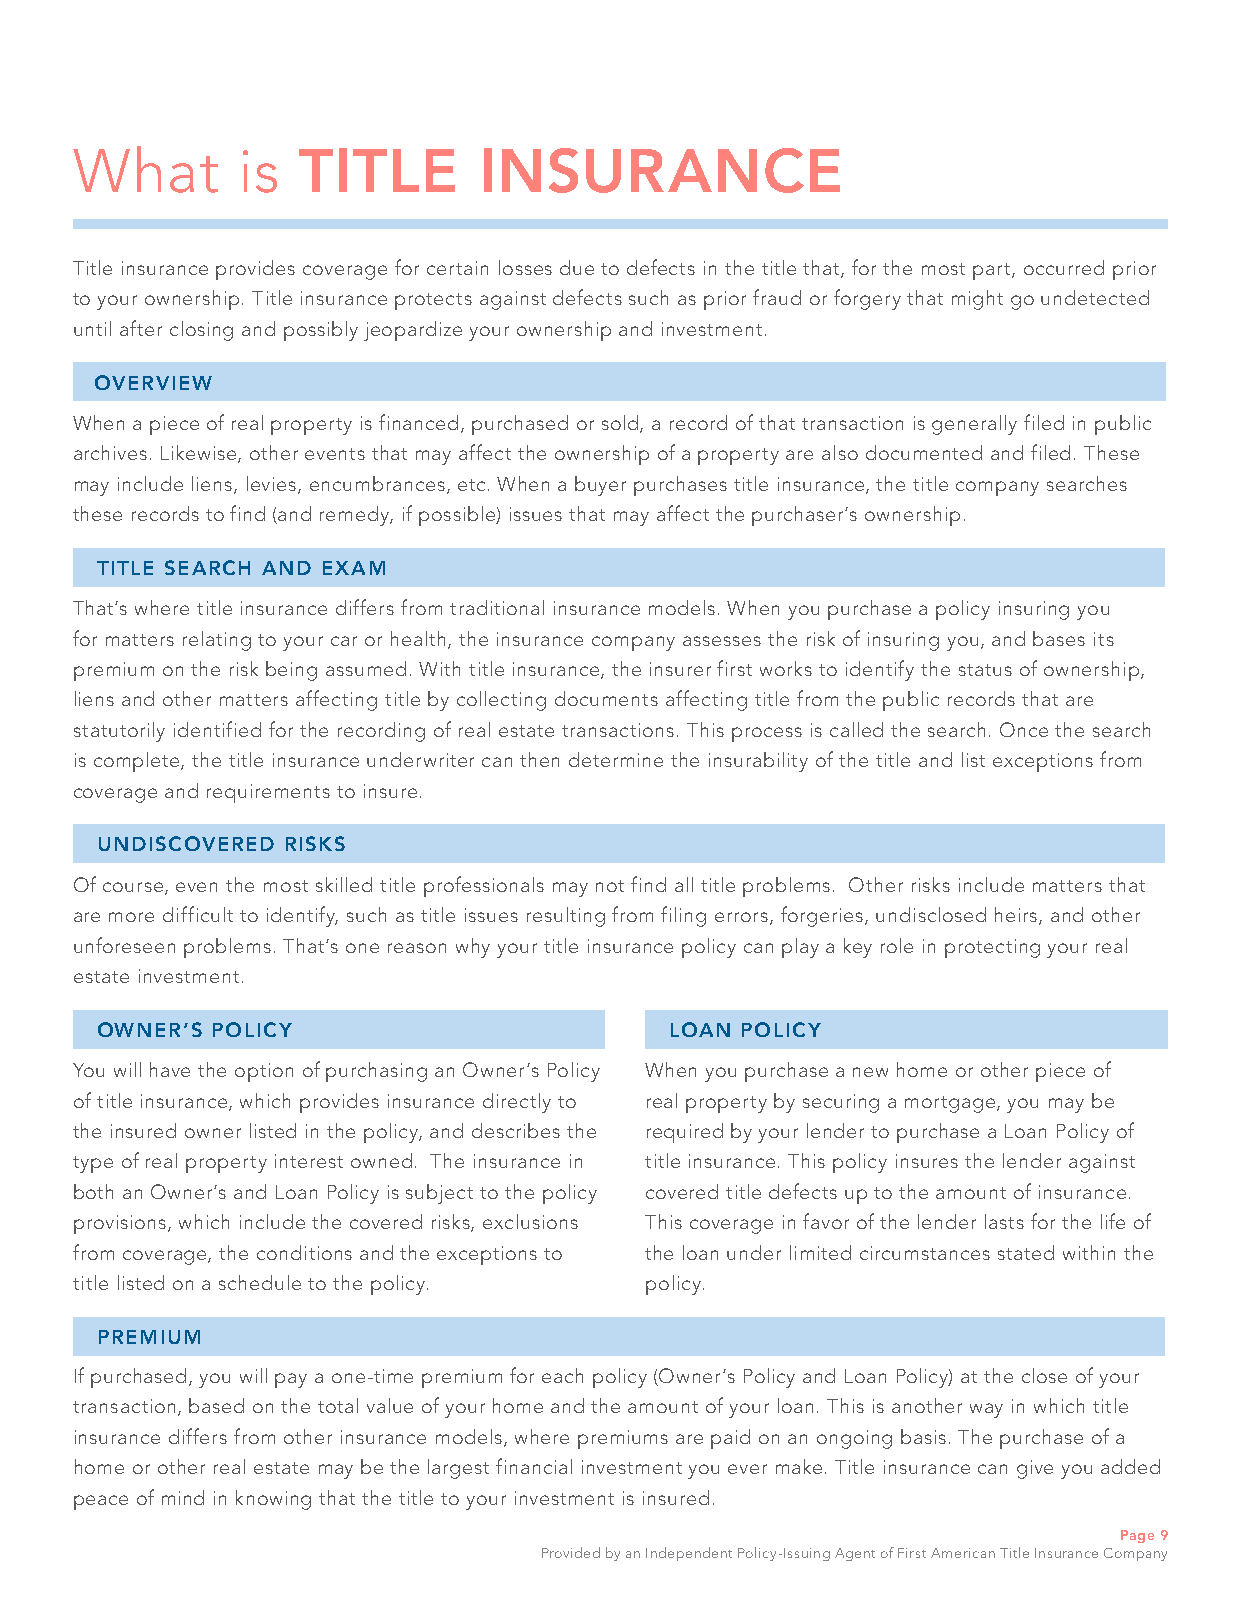 This screenshot has width=1241, height=1606. Describe the element at coordinates (145, 169) in the screenshot. I see `What` at that location.
